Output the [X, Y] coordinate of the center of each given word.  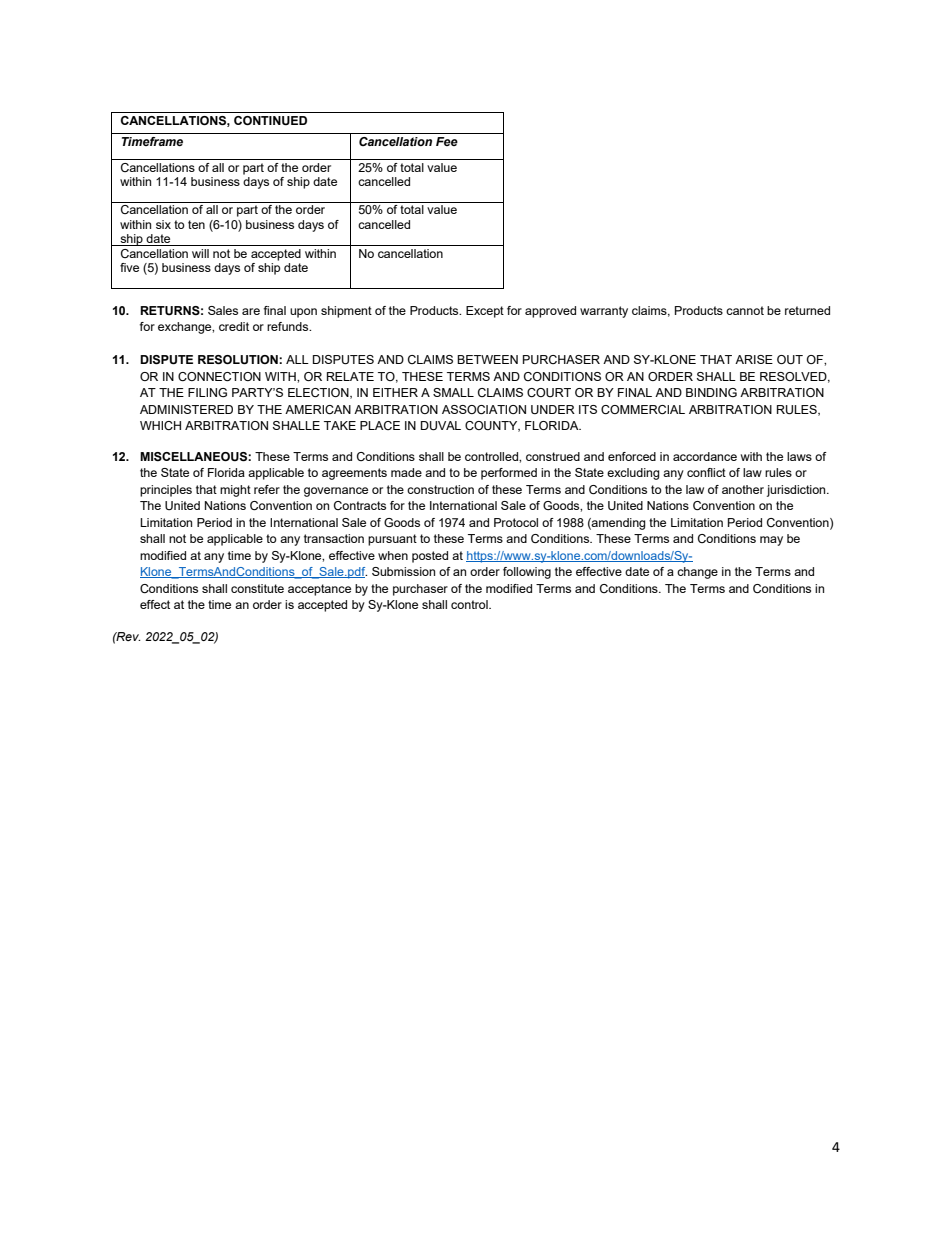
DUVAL [441, 426]
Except [485, 312]
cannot [745, 310]
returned [807, 310]
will [200, 253]
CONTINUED [270, 121]
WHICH [160, 425]
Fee [447, 141]
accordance [705, 456]
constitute [257, 588]
